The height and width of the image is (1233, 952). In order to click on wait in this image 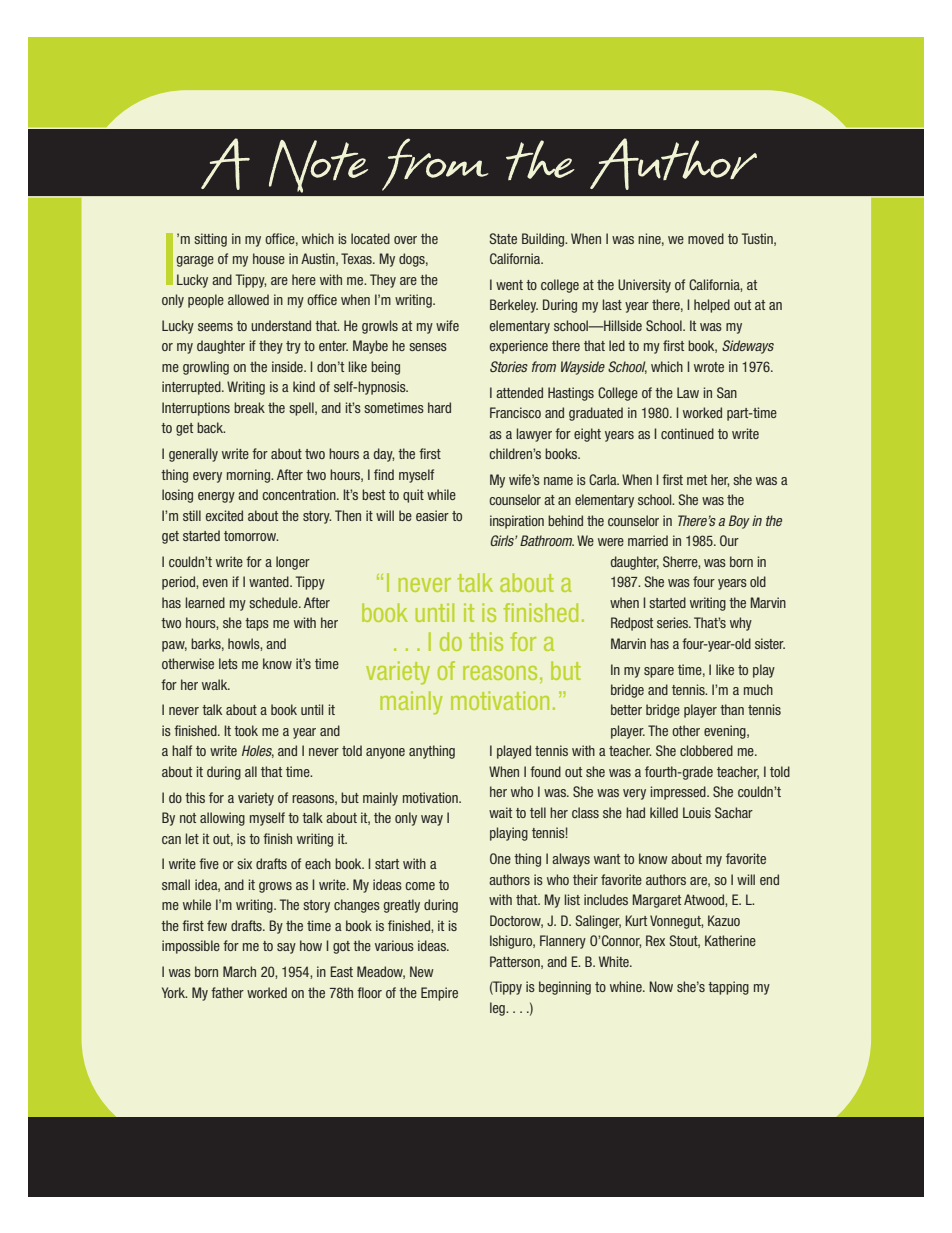, I will do `click(500, 812)`.
